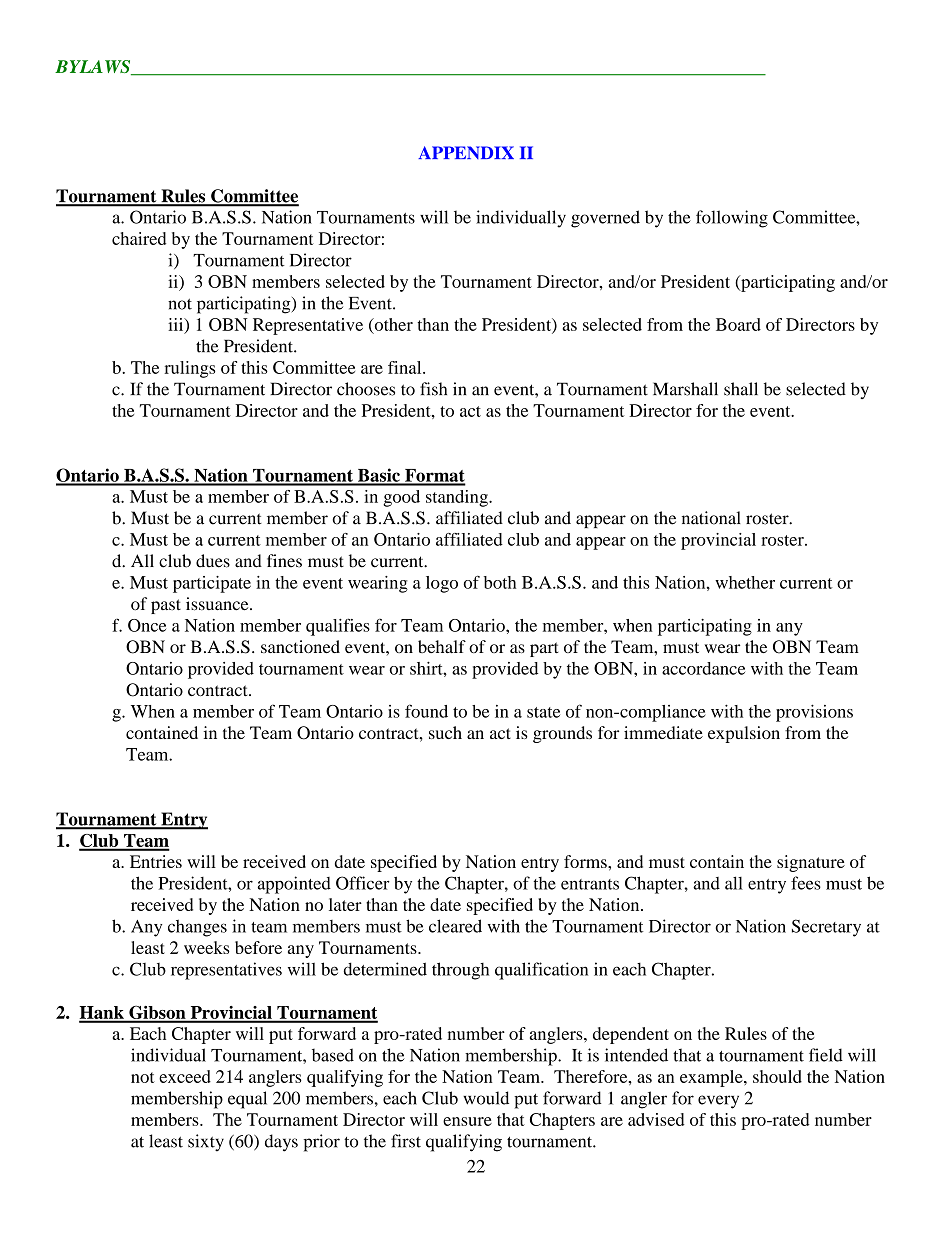 Image resolution: width=952 pixels, height=1233 pixels. Describe the element at coordinates (467, 1121) in the page. I see `ensure` at that location.
